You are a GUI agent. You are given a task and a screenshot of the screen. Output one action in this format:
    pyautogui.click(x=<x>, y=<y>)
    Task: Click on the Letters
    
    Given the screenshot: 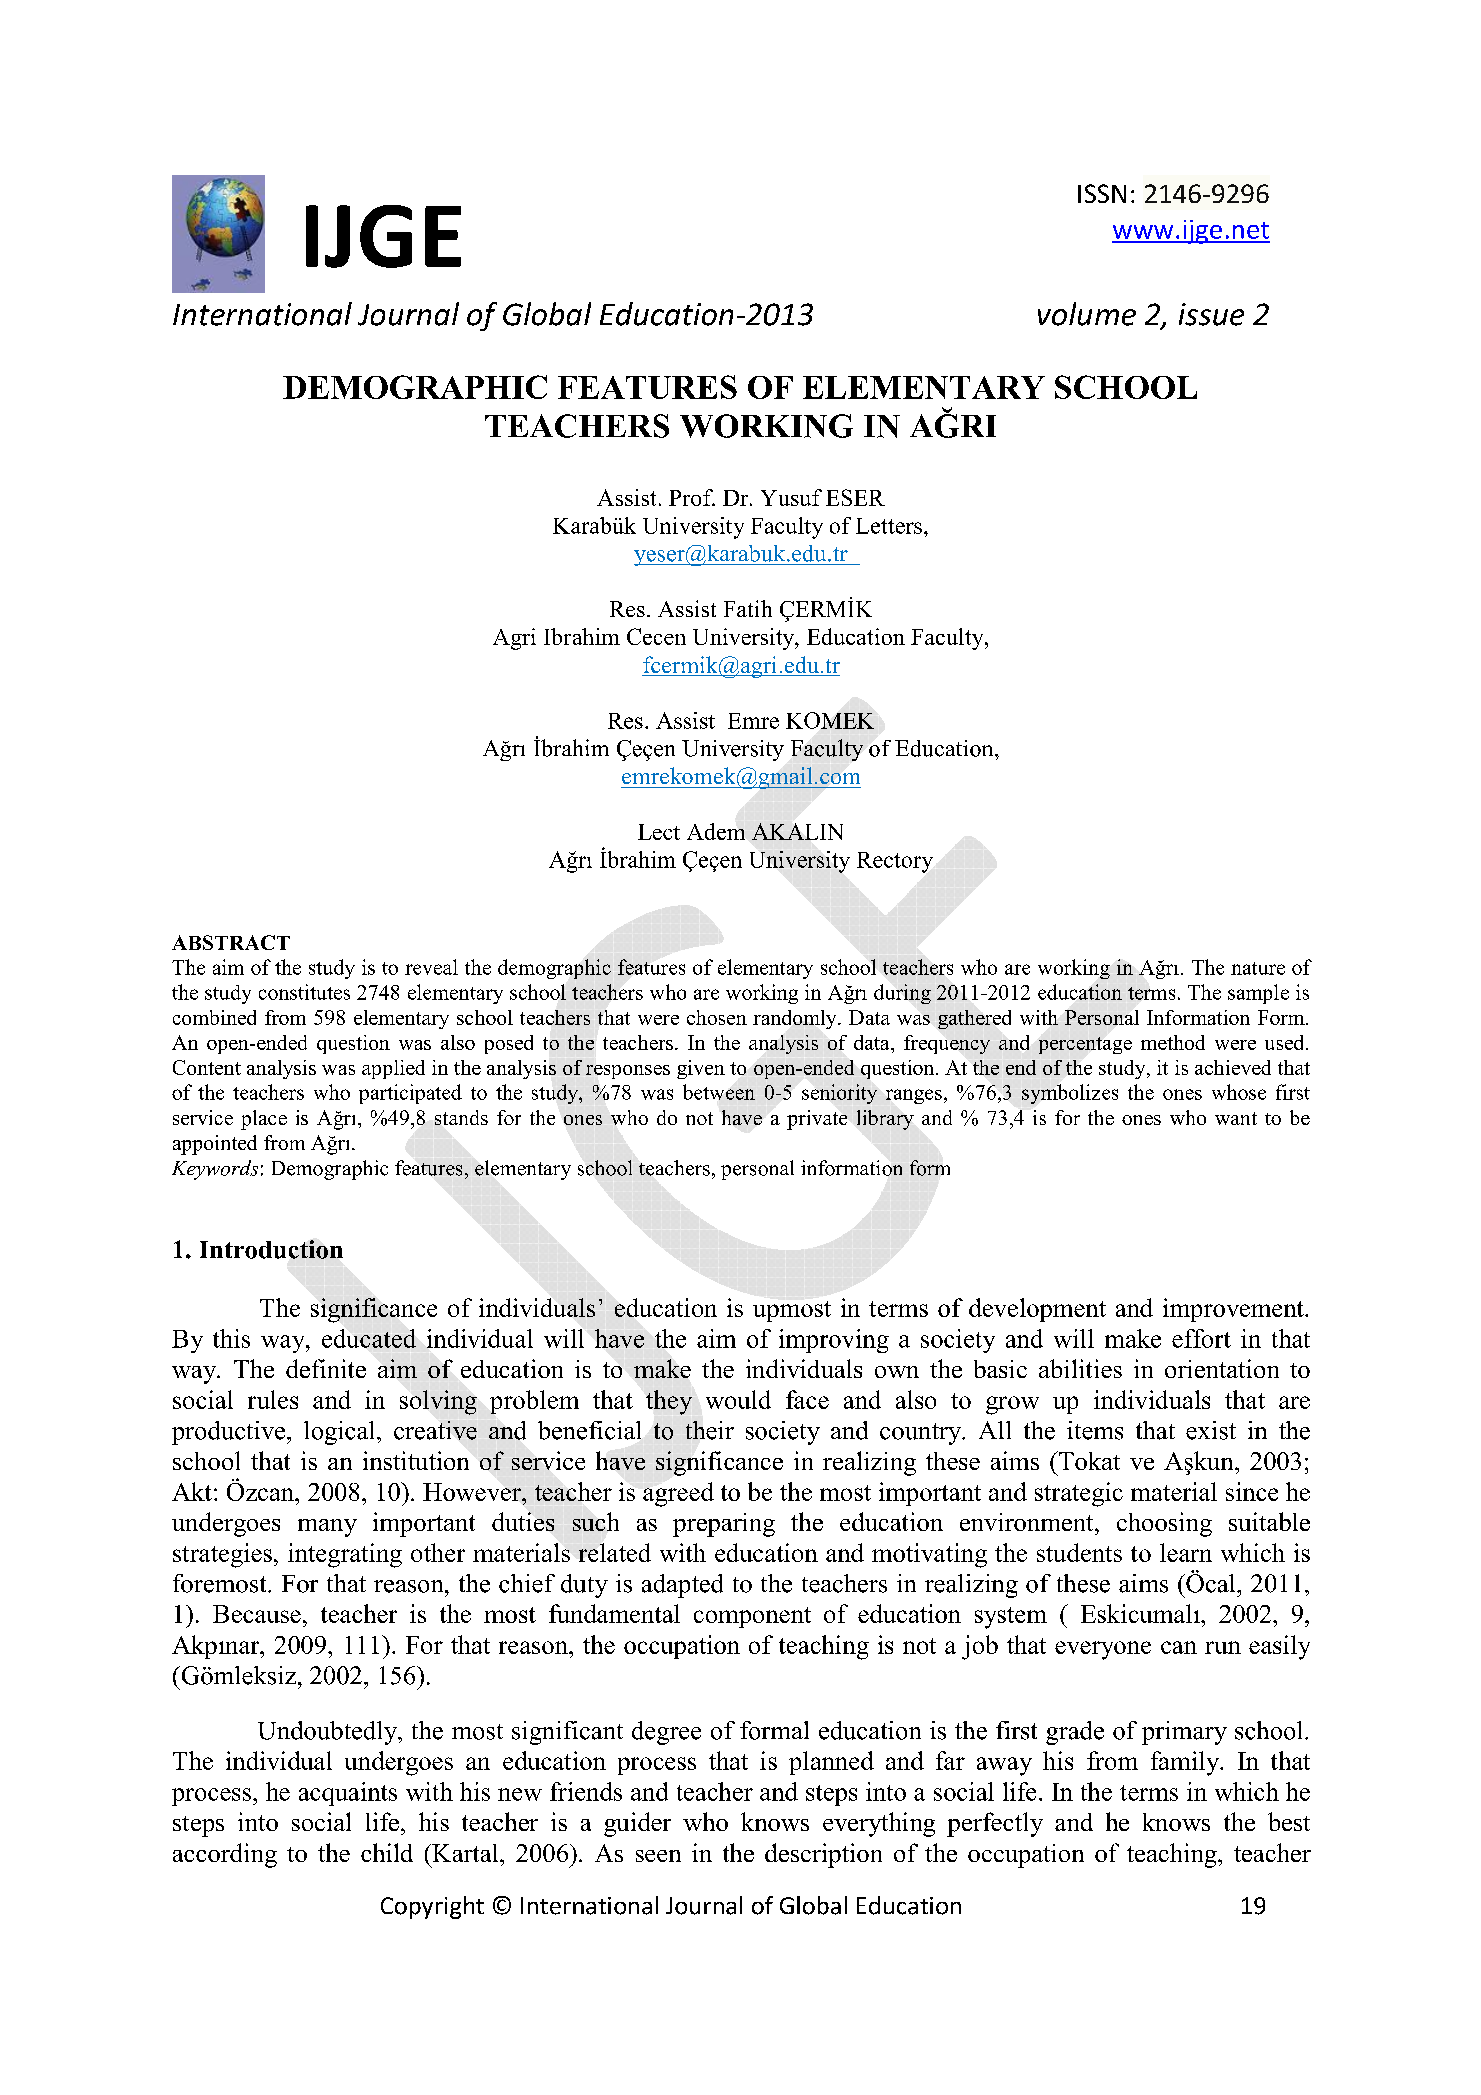 What is the action you would take?
    pyautogui.click(x=889, y=526)
